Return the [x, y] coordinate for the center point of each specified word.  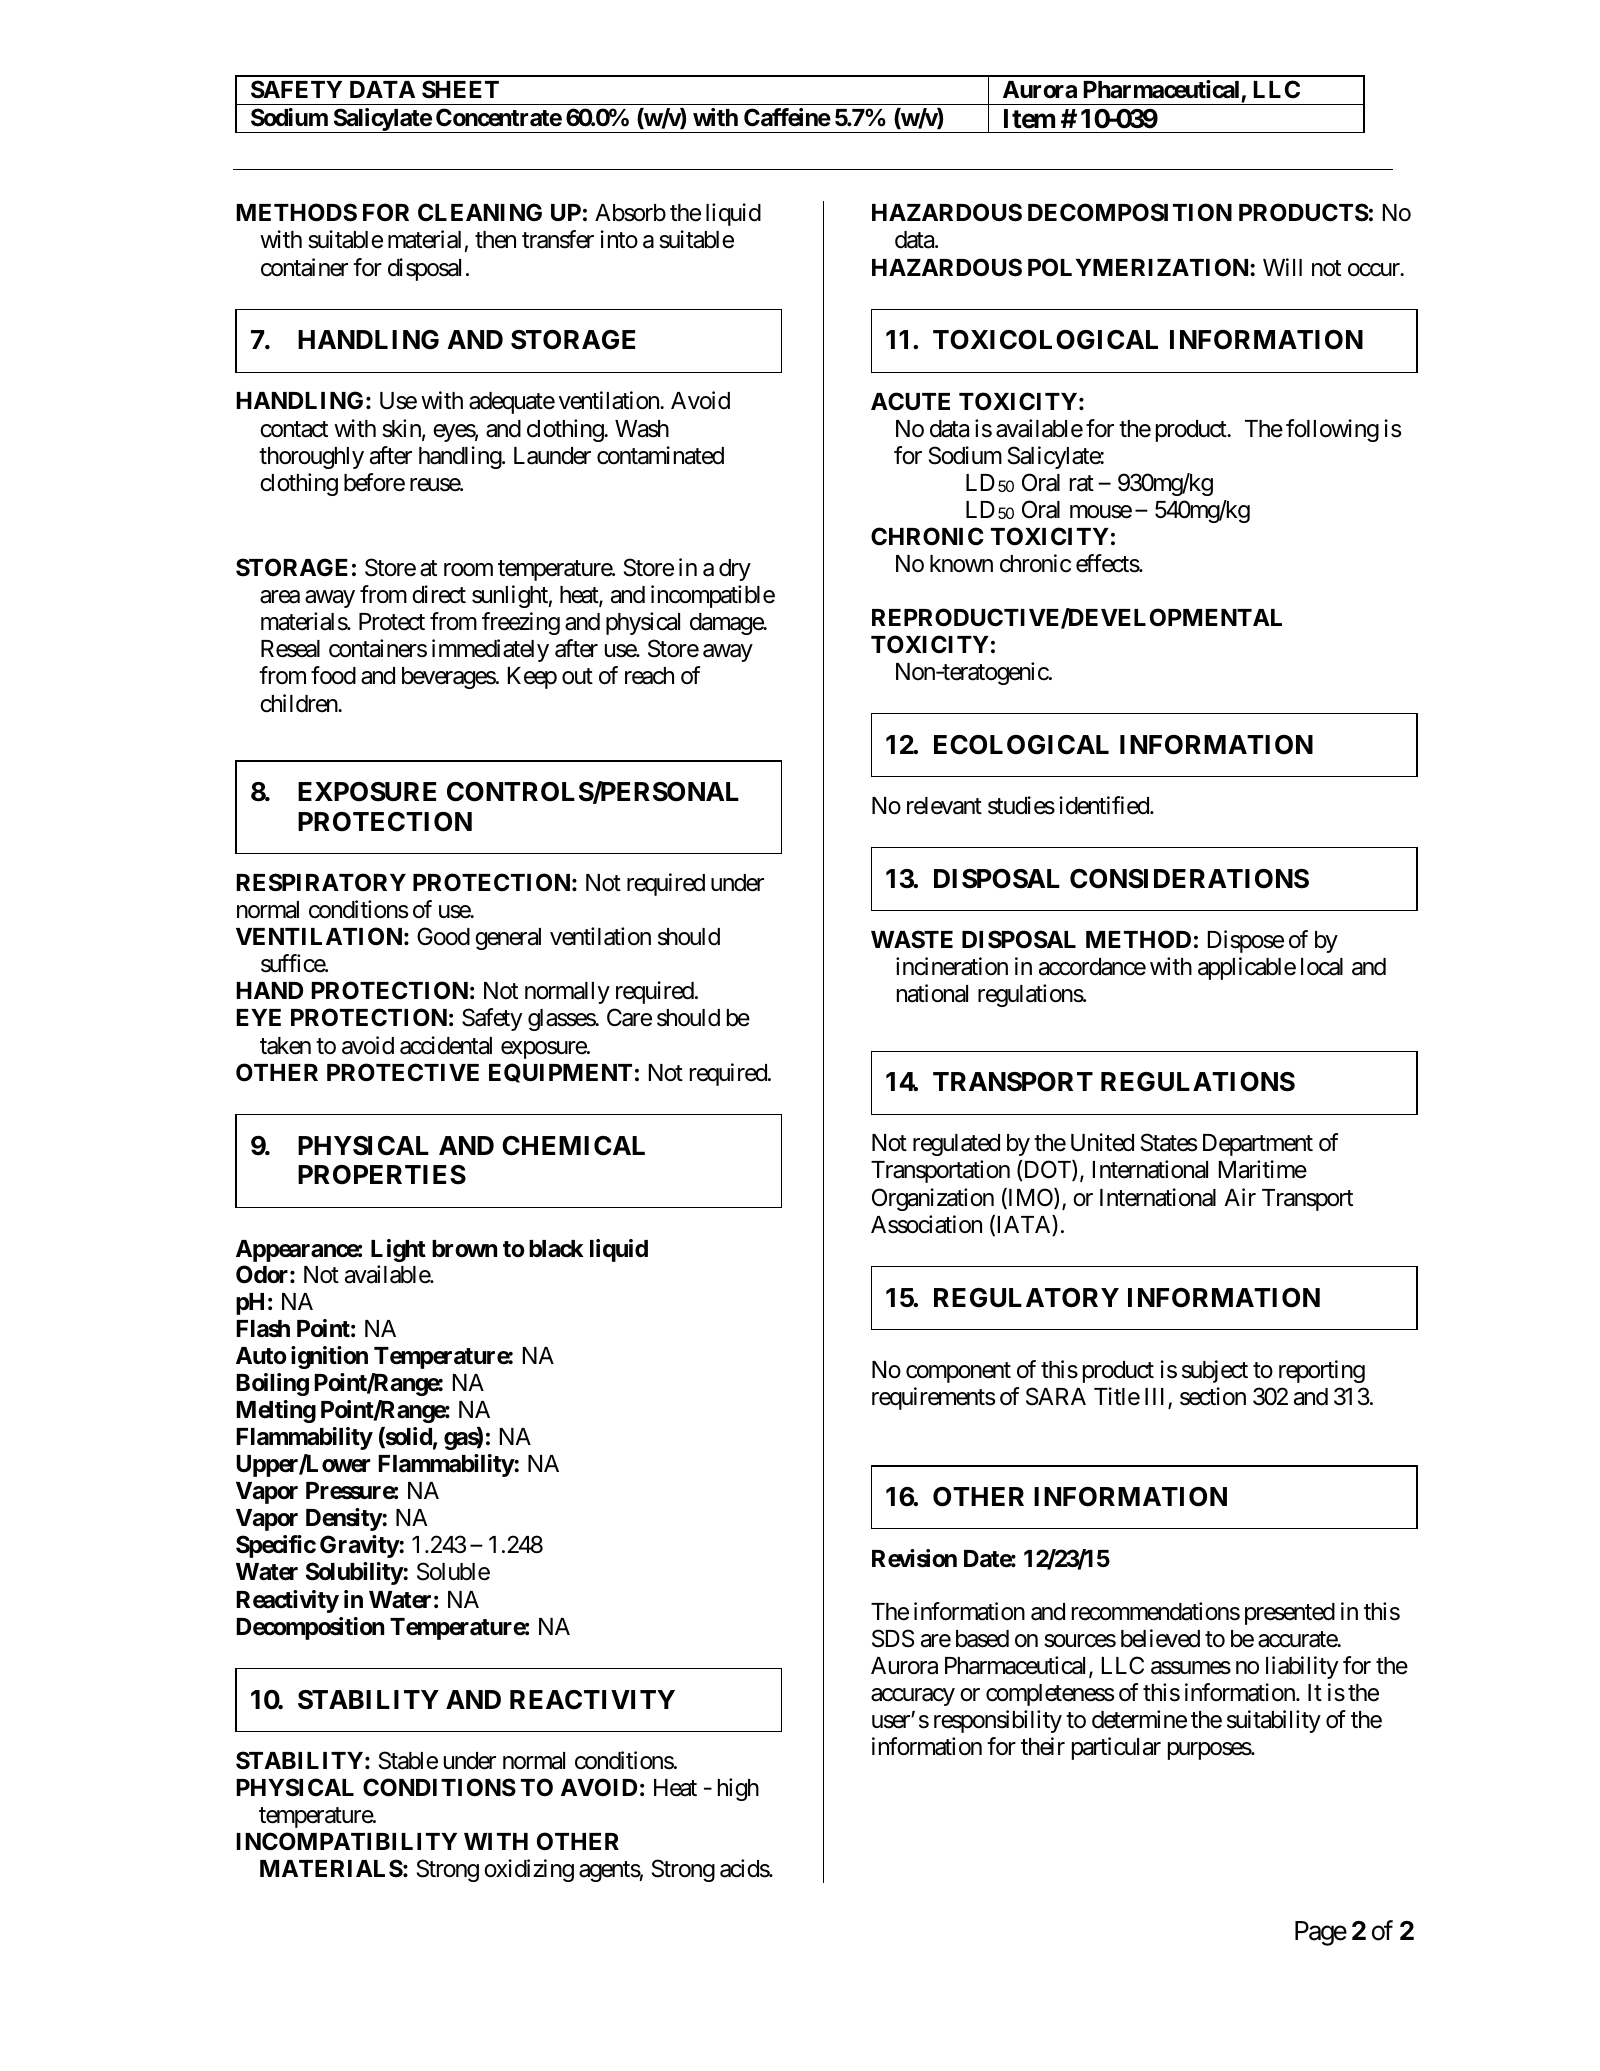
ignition [329, 1357]
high [738, 1789]
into [619, 239]
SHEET [460, 89]
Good [443, 936]
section [1213, 1396]
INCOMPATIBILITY [346, 1841]
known [961, 564]
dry [735, 570]
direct [439, 594]
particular [1116, 1748]
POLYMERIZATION [1139, 267]
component [958, 1372]
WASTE [912, 939]
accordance [1092, 967]
